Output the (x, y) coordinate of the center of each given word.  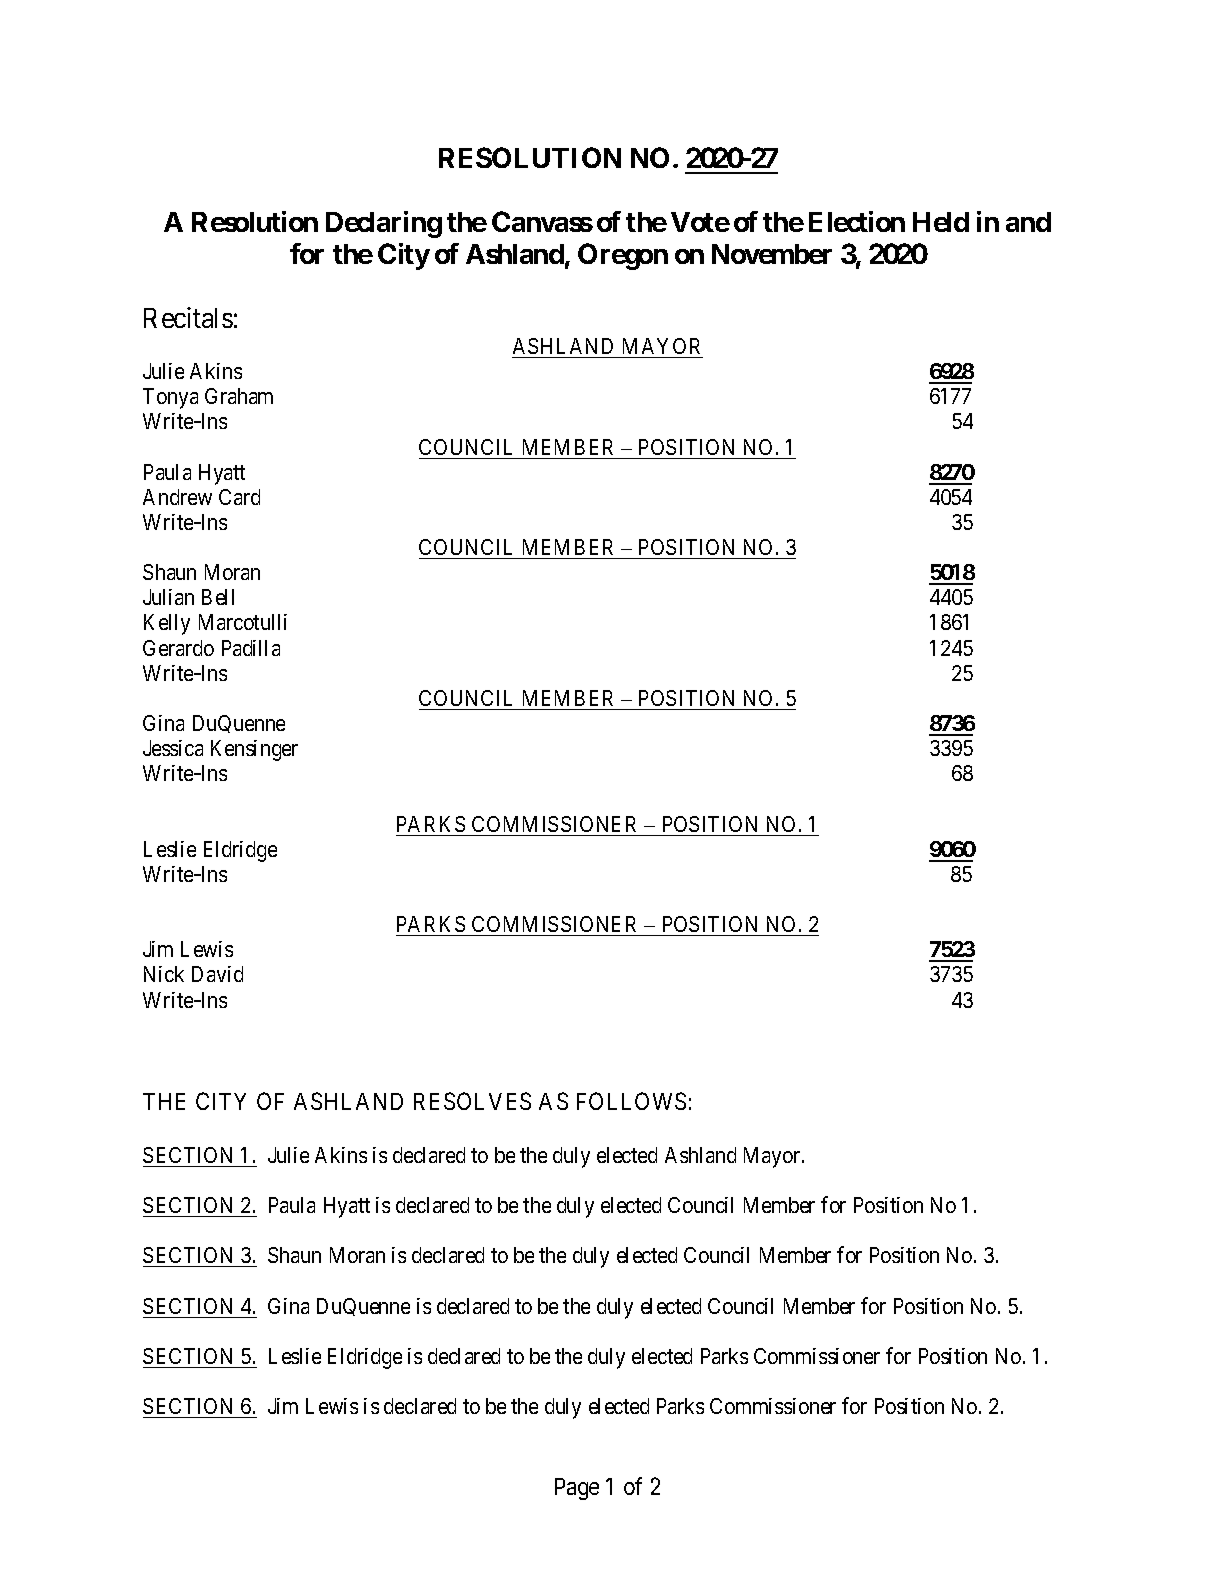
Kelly (167, 624)
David (217, 974)
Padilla (251, 648)
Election (857, 221)
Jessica (173, 748)
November (772, 254)
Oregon (623, 256)
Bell (218, 597)
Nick (164, 974)
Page (577, 1489)
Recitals (188, 317)
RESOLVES (472, 1101)
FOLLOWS (631, 1101)
